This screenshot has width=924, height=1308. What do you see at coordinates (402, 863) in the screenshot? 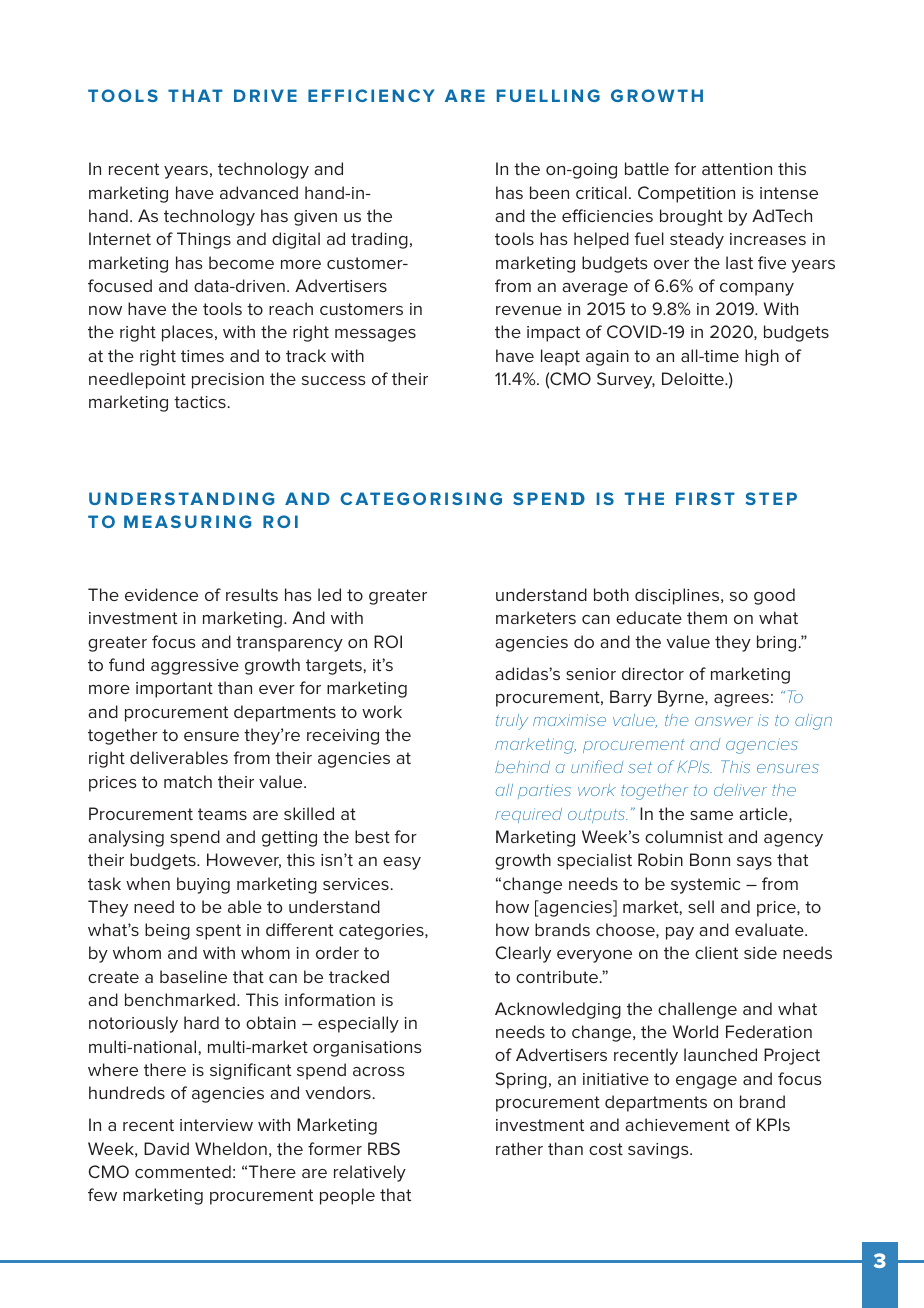
I see `easy` at bounding box center [402, 863].
